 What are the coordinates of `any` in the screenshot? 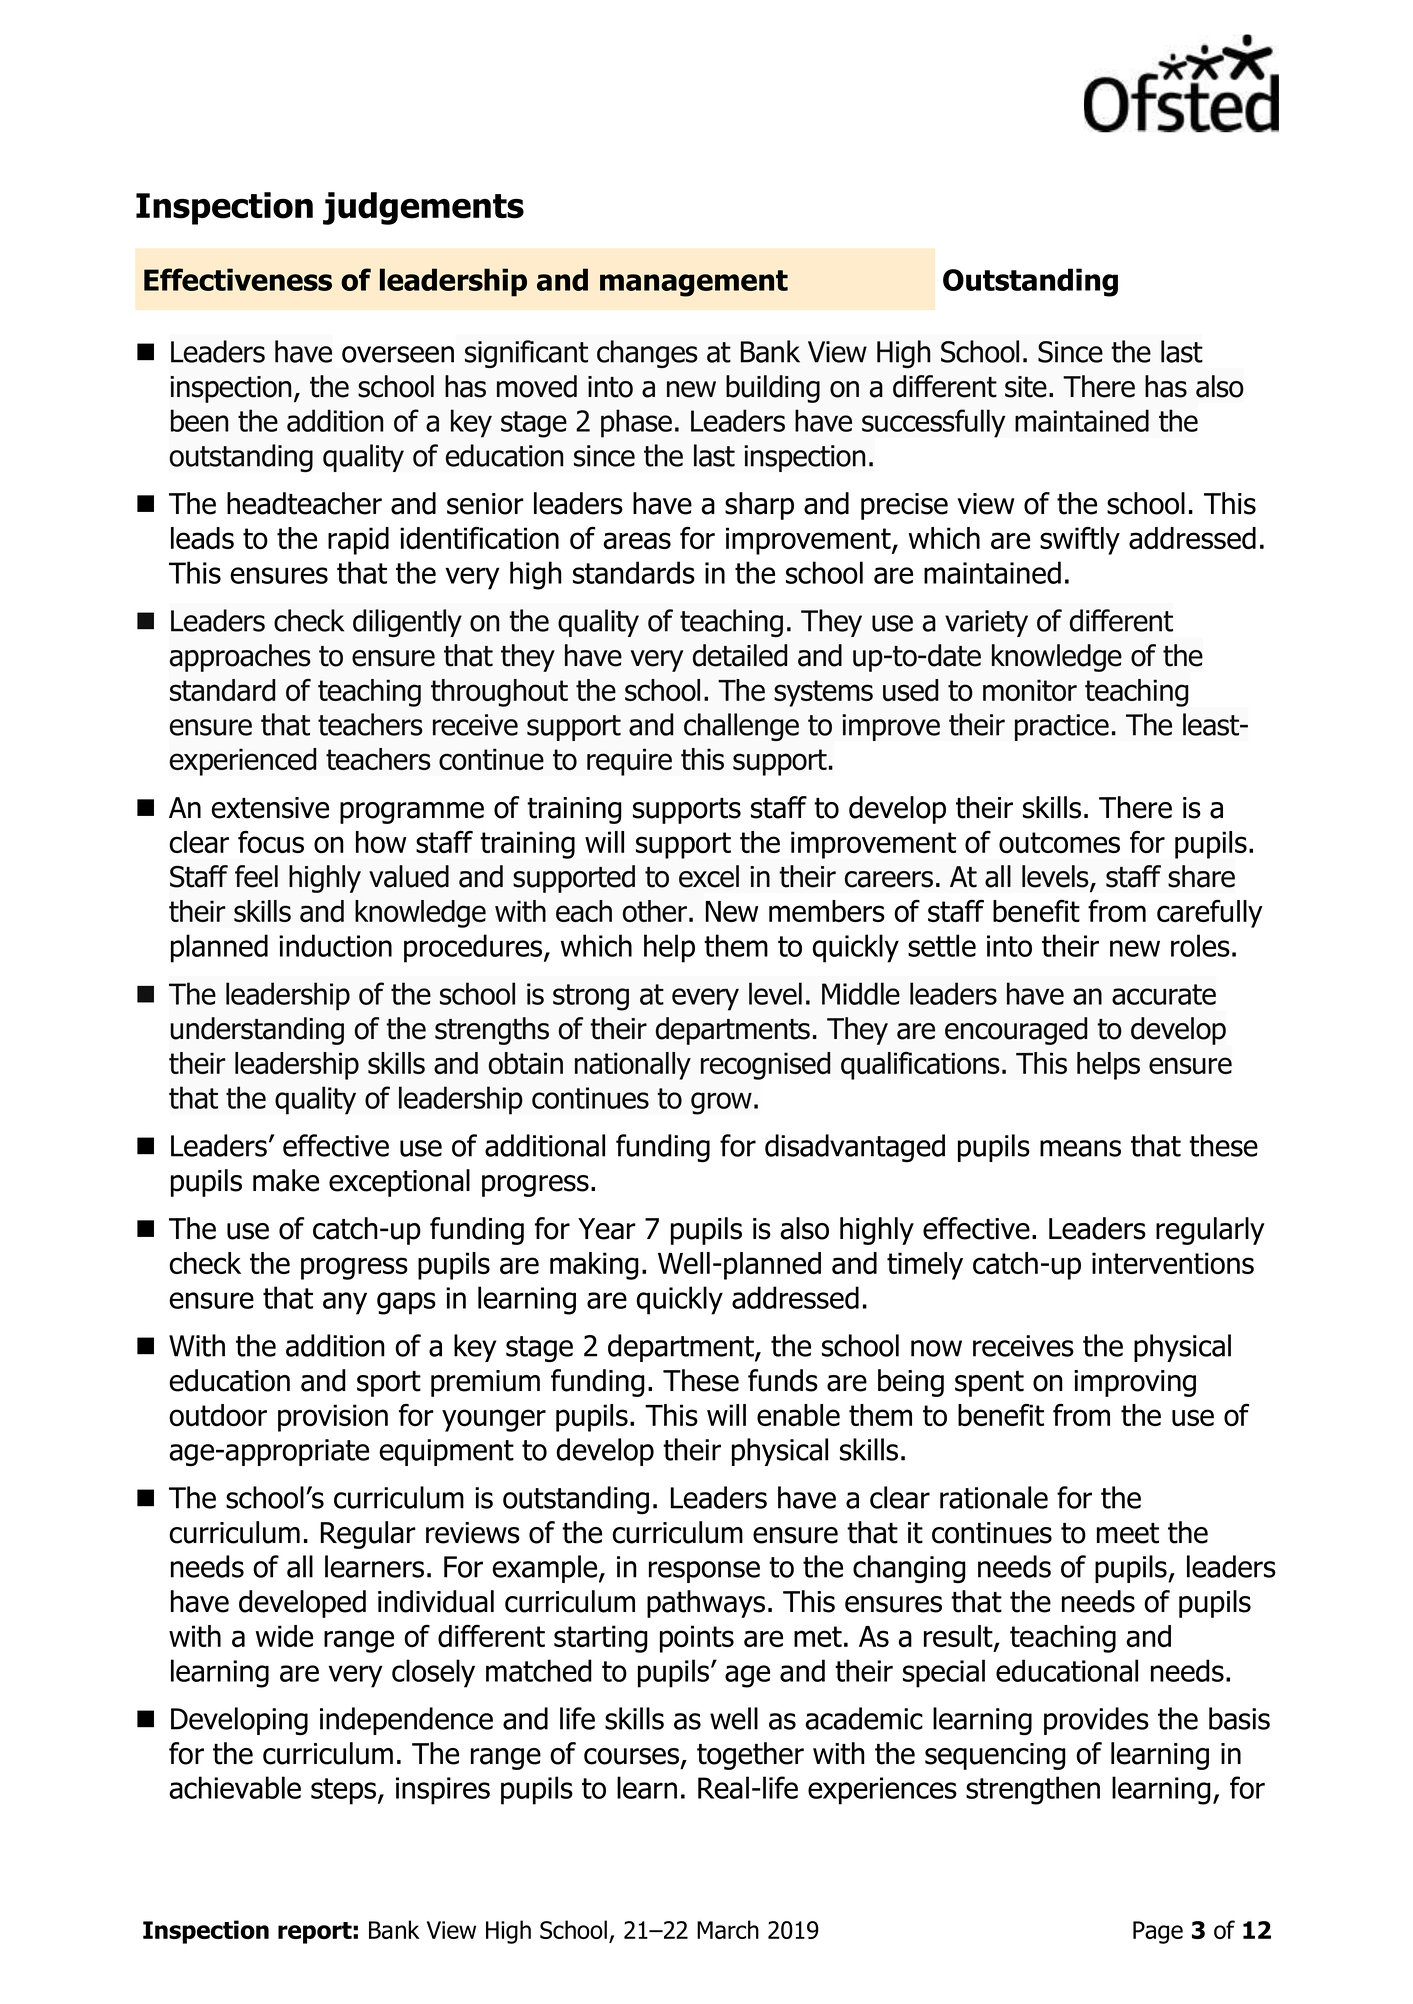 It's located at (345, 1303).
